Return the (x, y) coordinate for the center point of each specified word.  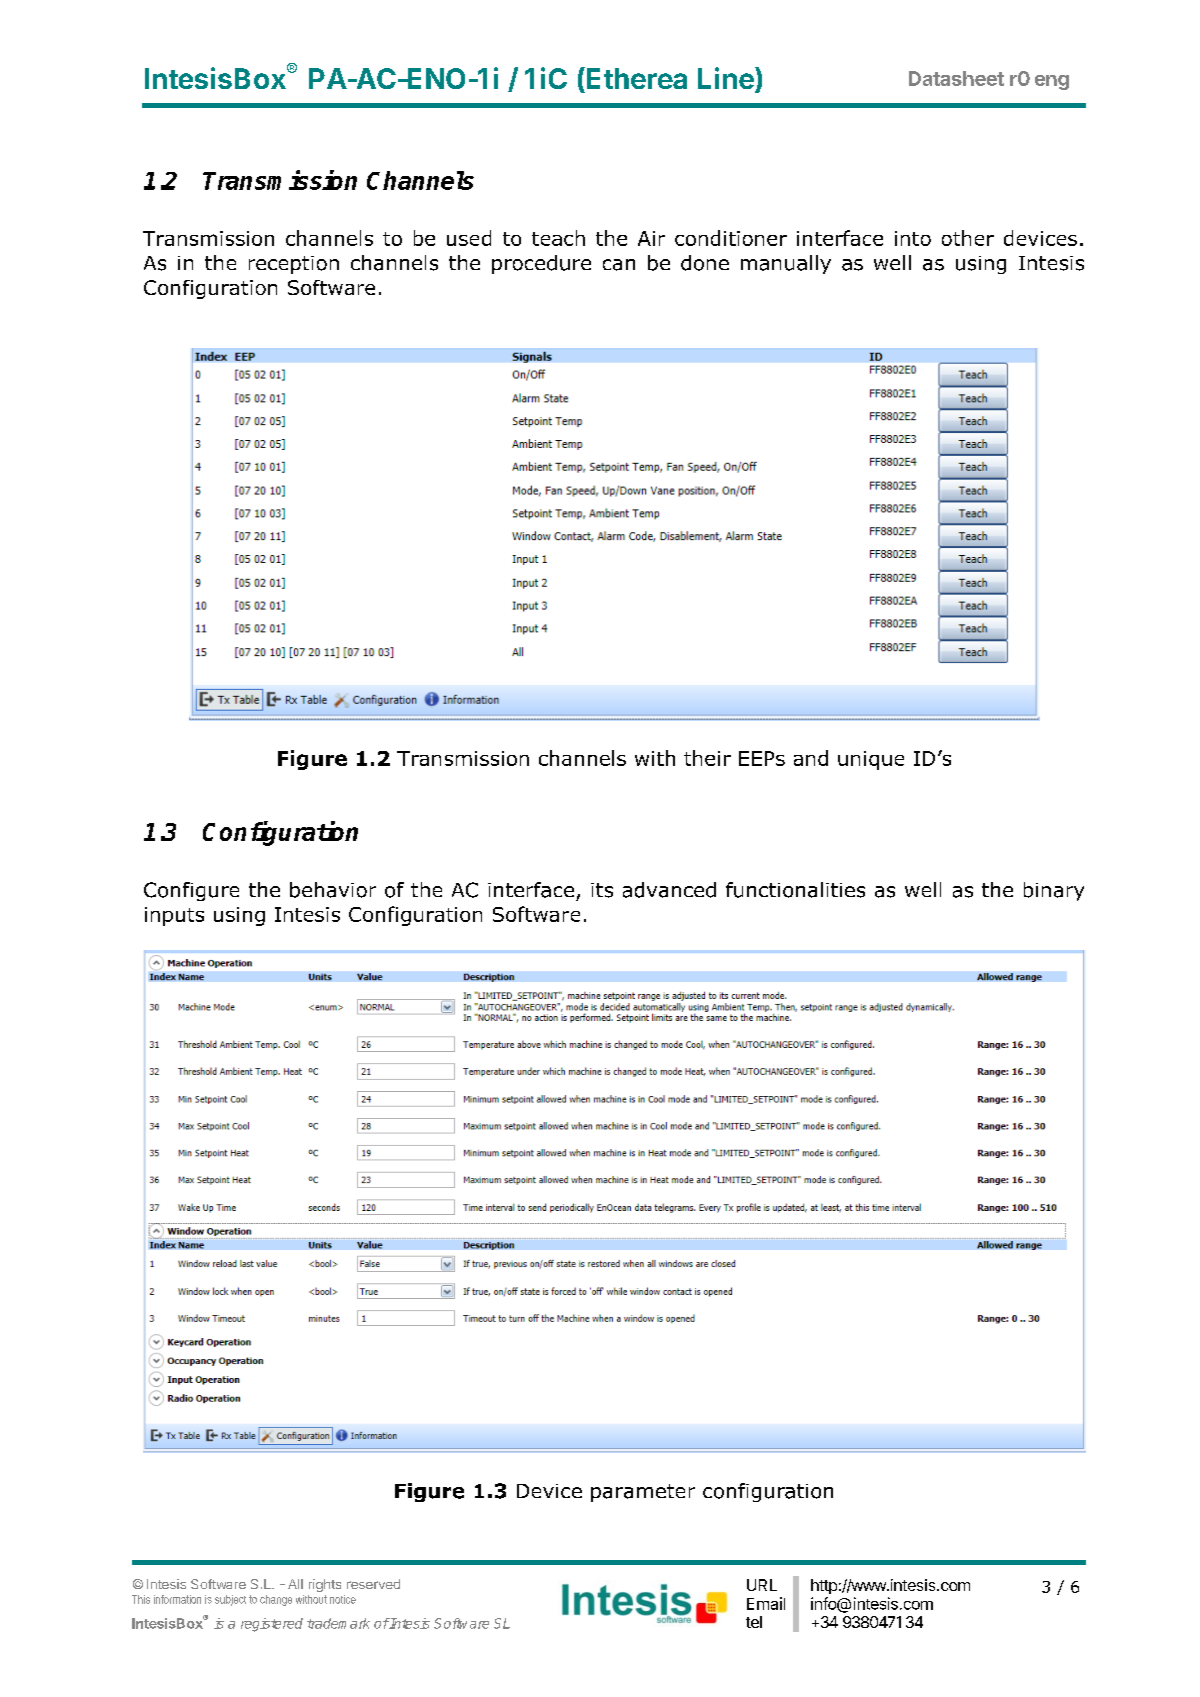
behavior (333, 890)
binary (1054, 891)
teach (558, 238)
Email (766, 1603)
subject (230, 1600)
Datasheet (956, 78)
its (602, 890)
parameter (643, 1493)
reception (294, 265)
